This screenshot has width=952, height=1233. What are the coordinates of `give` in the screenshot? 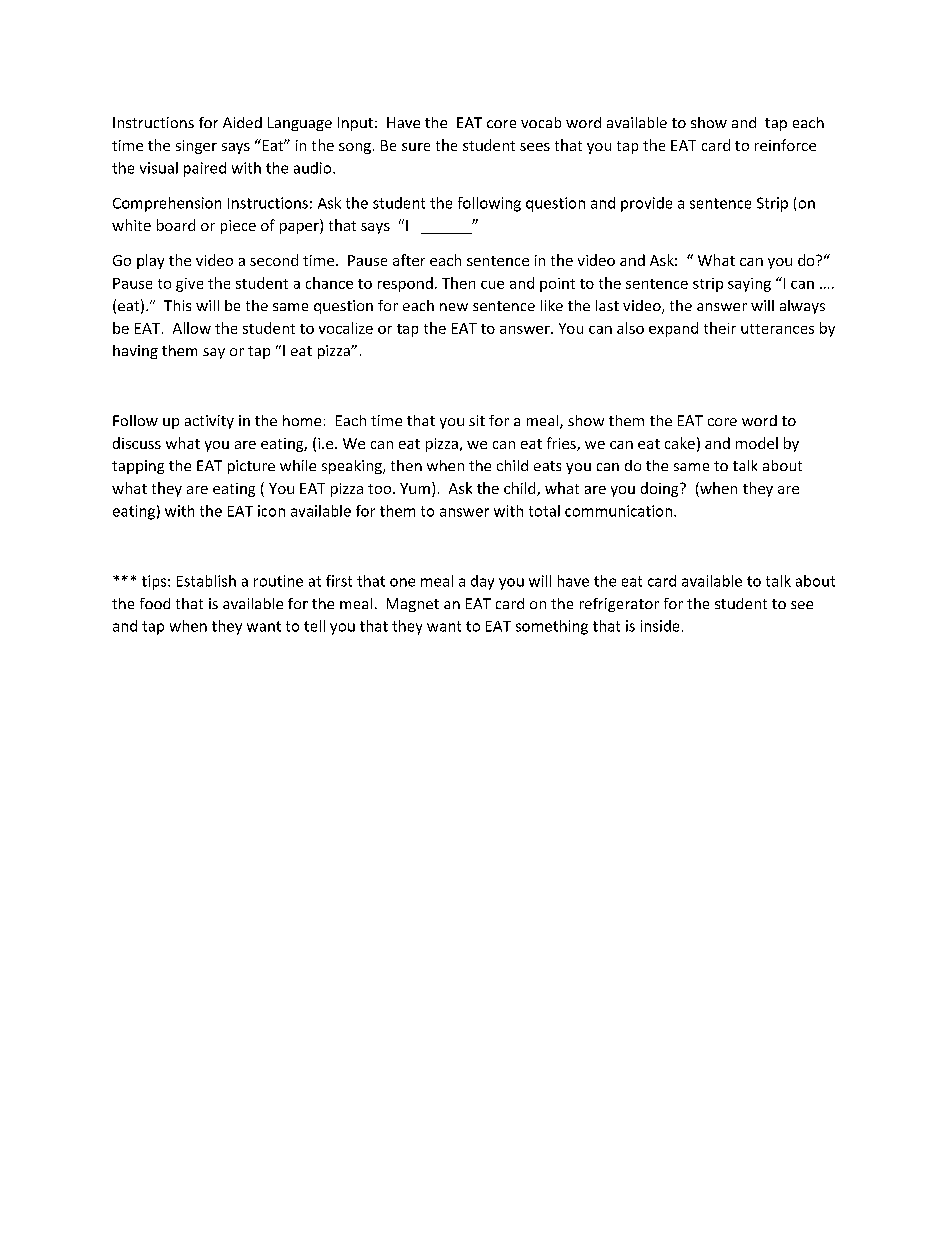 It's located at (189, 285).
